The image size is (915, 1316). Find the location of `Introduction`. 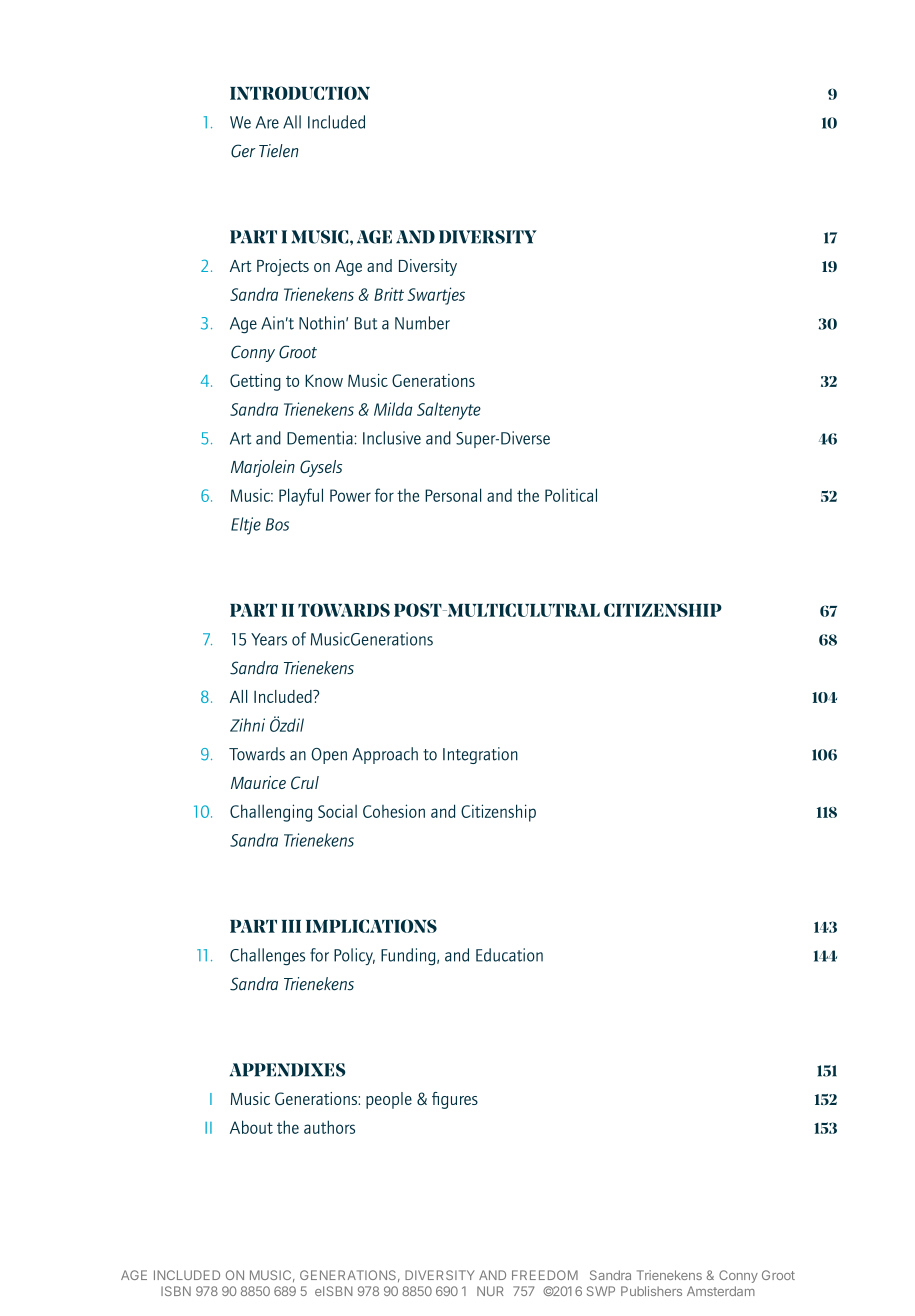

Introduction is located at coordinates (300, 93).
